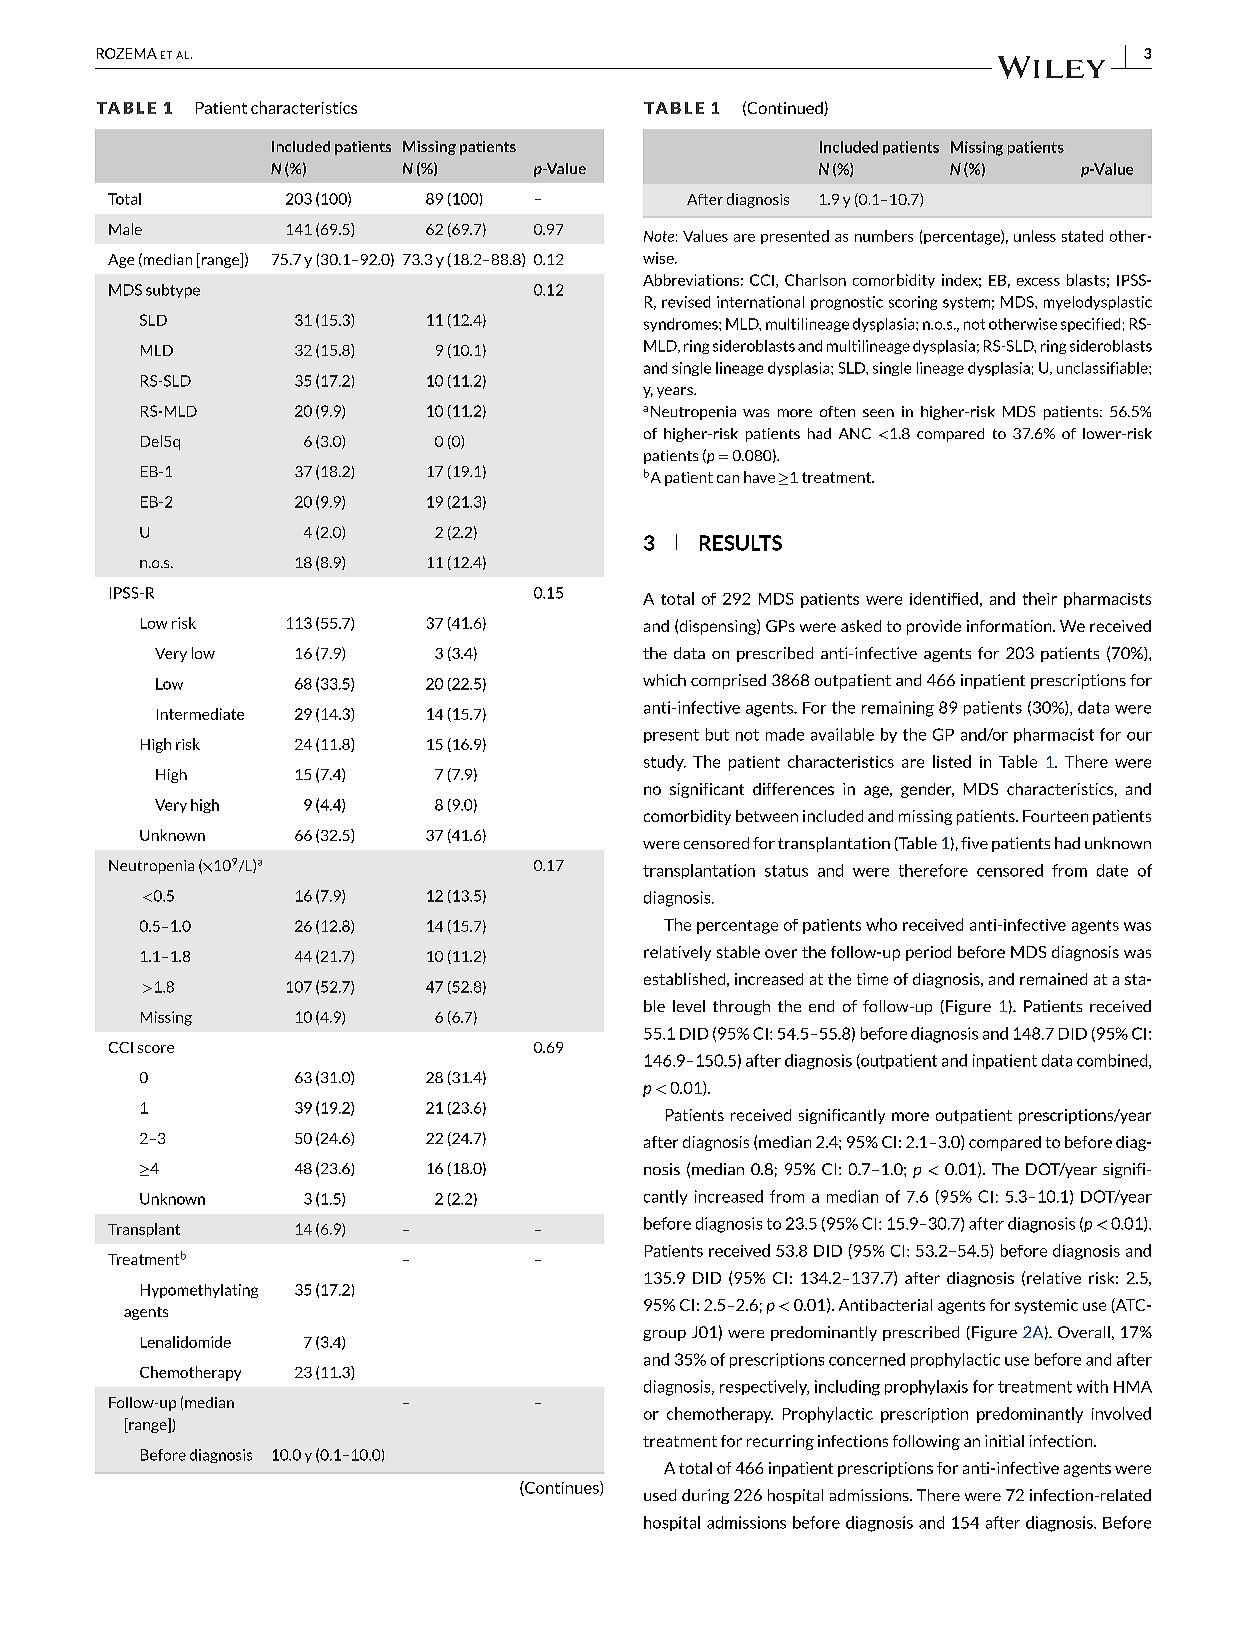 The height and width of the document is (1641, 1248). What do you see at coordinates (974, 843) in the document?
I see `five` at bounding box center [974, 843].
